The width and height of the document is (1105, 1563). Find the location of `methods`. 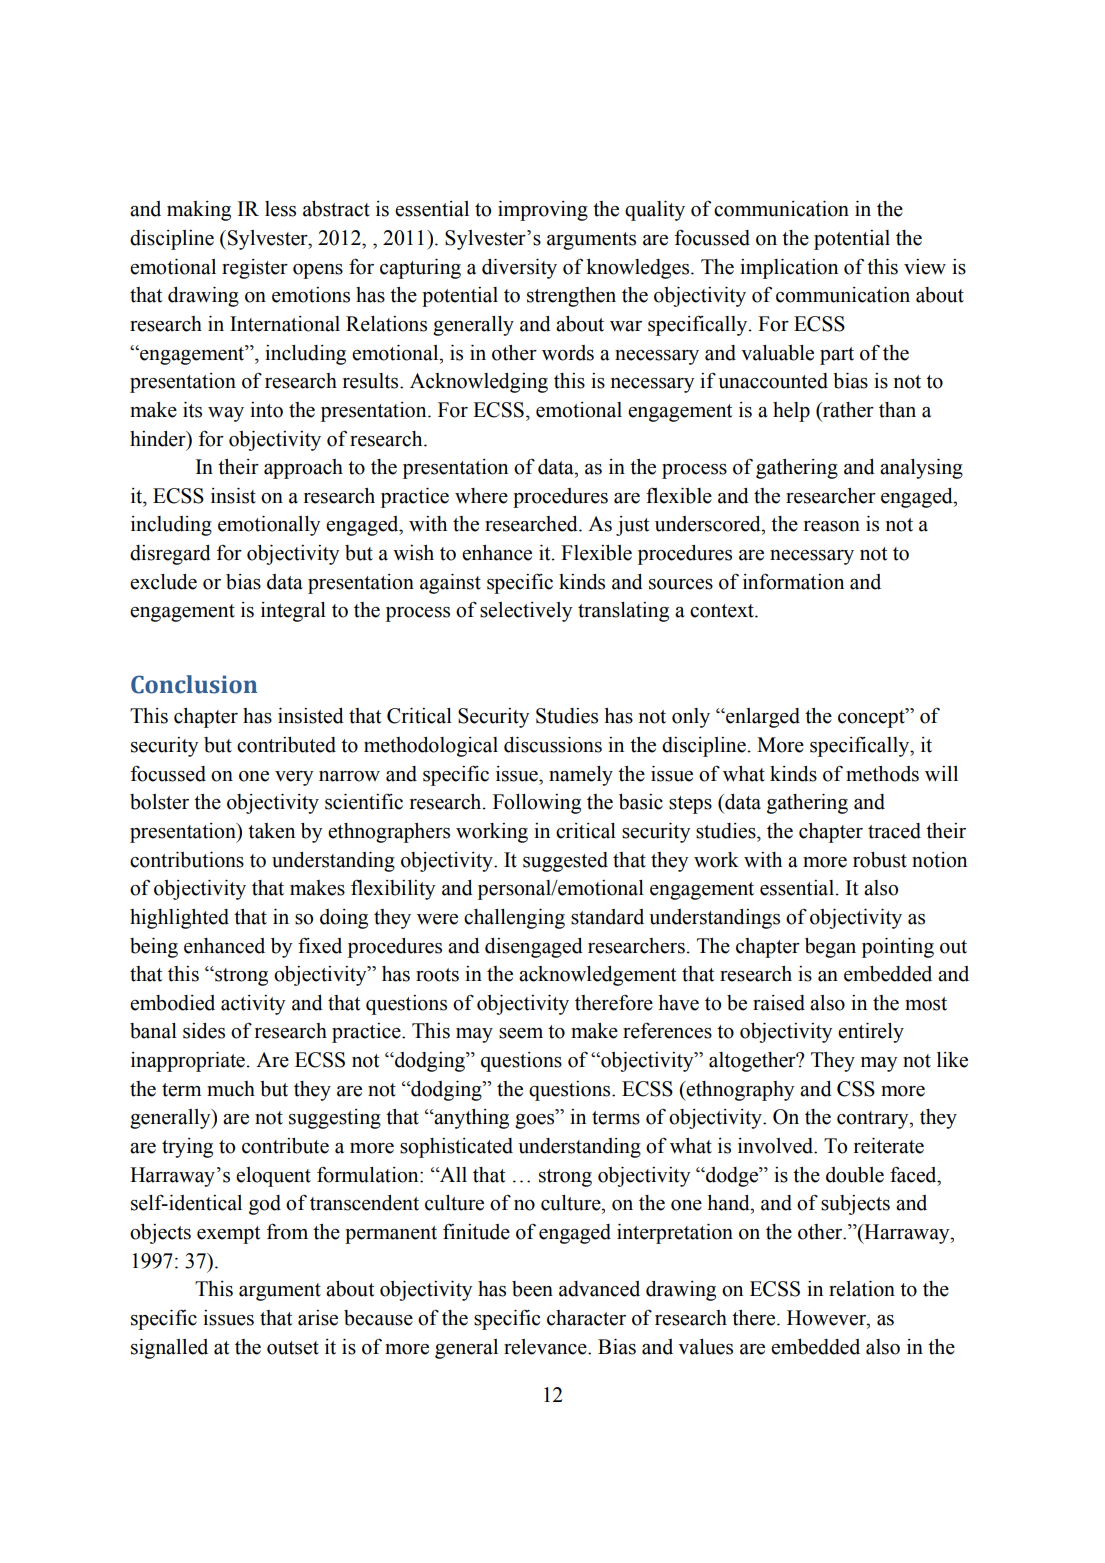

methods is located at coordinates (882, 774).
